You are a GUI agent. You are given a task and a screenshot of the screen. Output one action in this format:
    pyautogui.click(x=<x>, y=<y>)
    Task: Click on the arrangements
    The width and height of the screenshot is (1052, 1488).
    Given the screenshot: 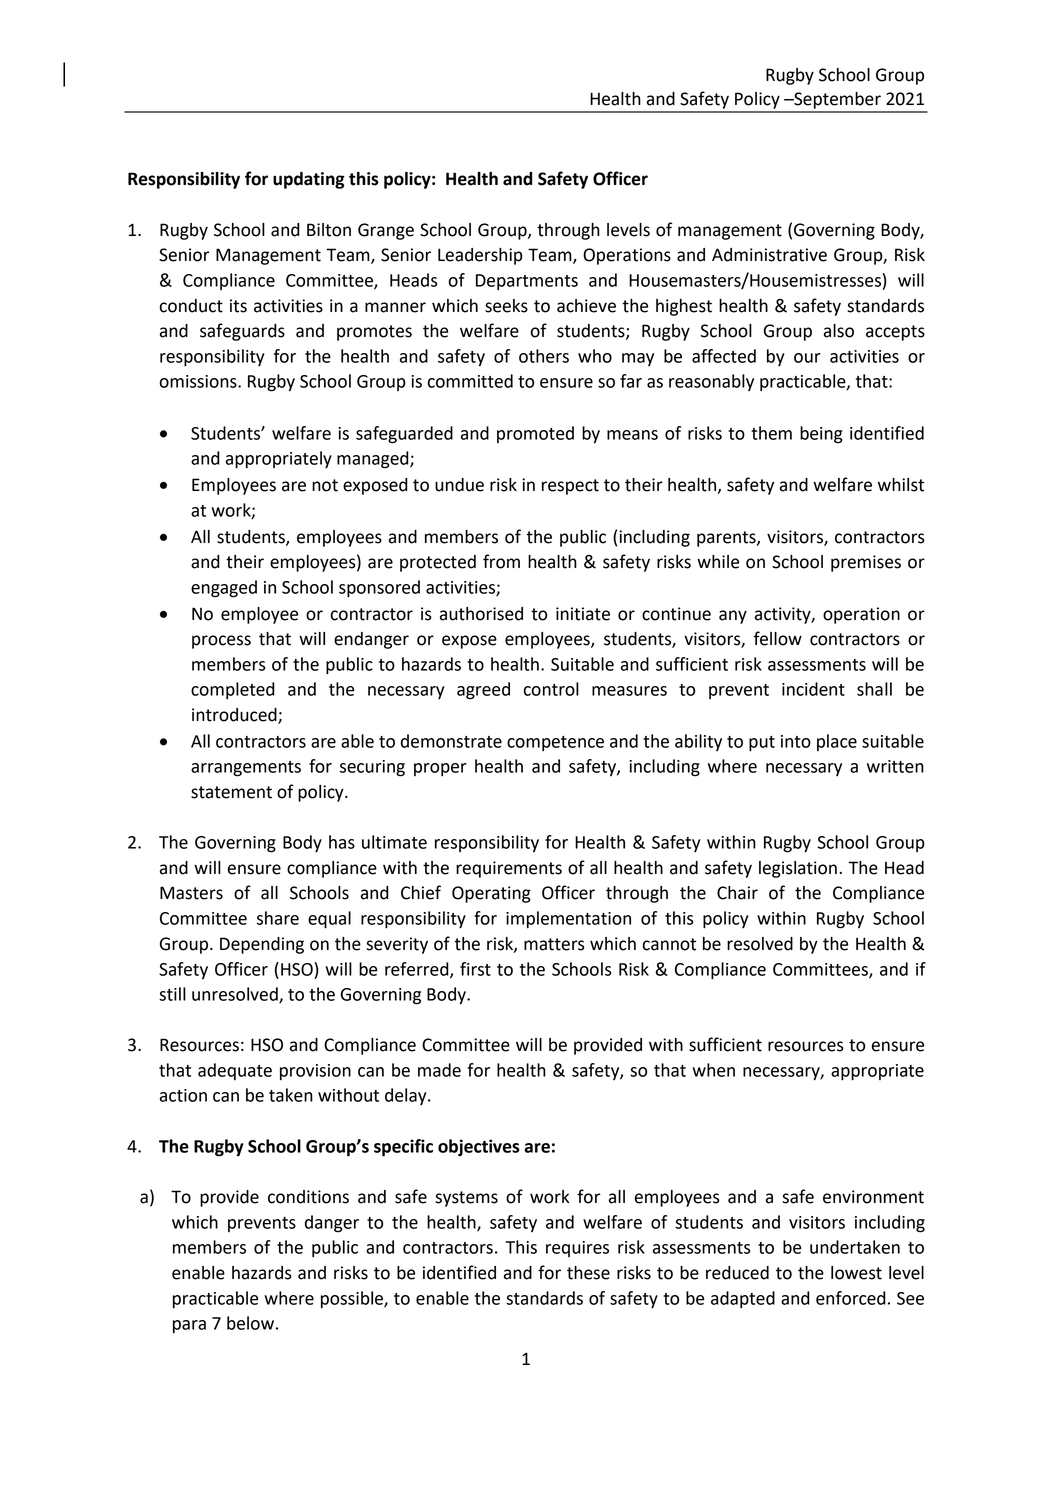 What is the action you would take?
    pyautogui.click(x=246, y=769)
